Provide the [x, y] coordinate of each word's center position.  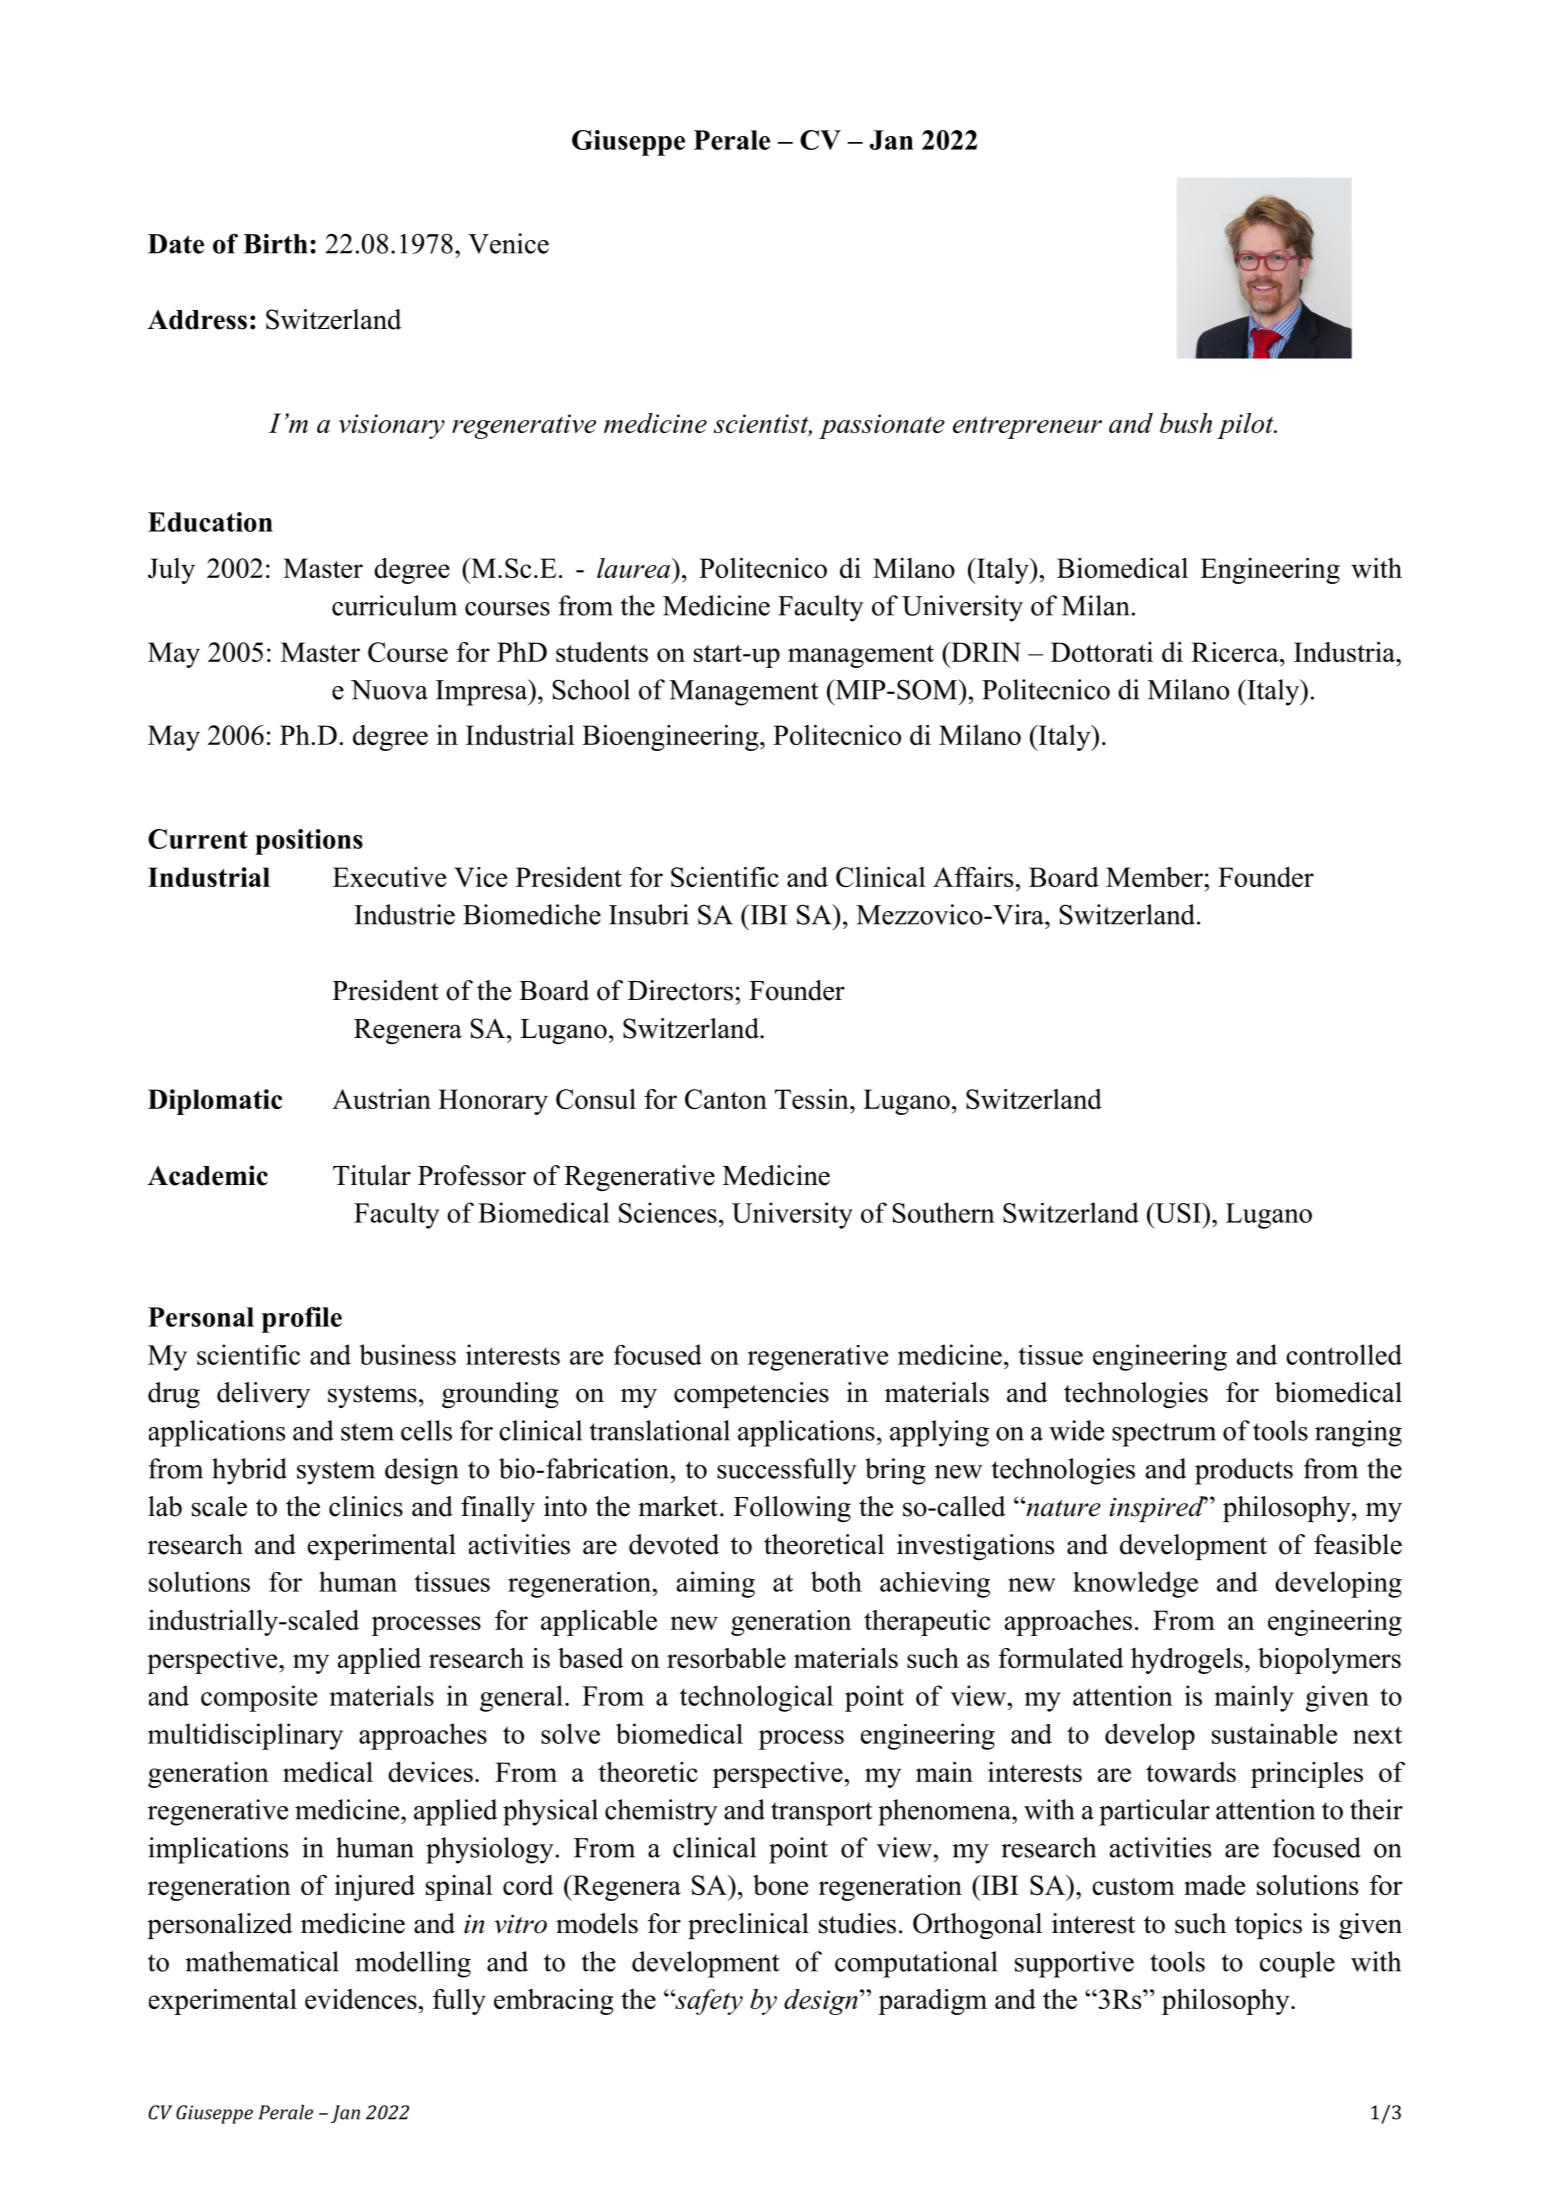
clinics [366, 1506]
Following [792, 1509]
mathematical [262, 1961]
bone [780, 1885]
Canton [726, 1099]
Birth [275, 243]
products [1244, 1471]
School [591, 689]
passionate [882, 426]
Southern [944, 1212]
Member [1155, 877]
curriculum [394, 605]
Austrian [381, 1099]
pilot [1246, 426]
